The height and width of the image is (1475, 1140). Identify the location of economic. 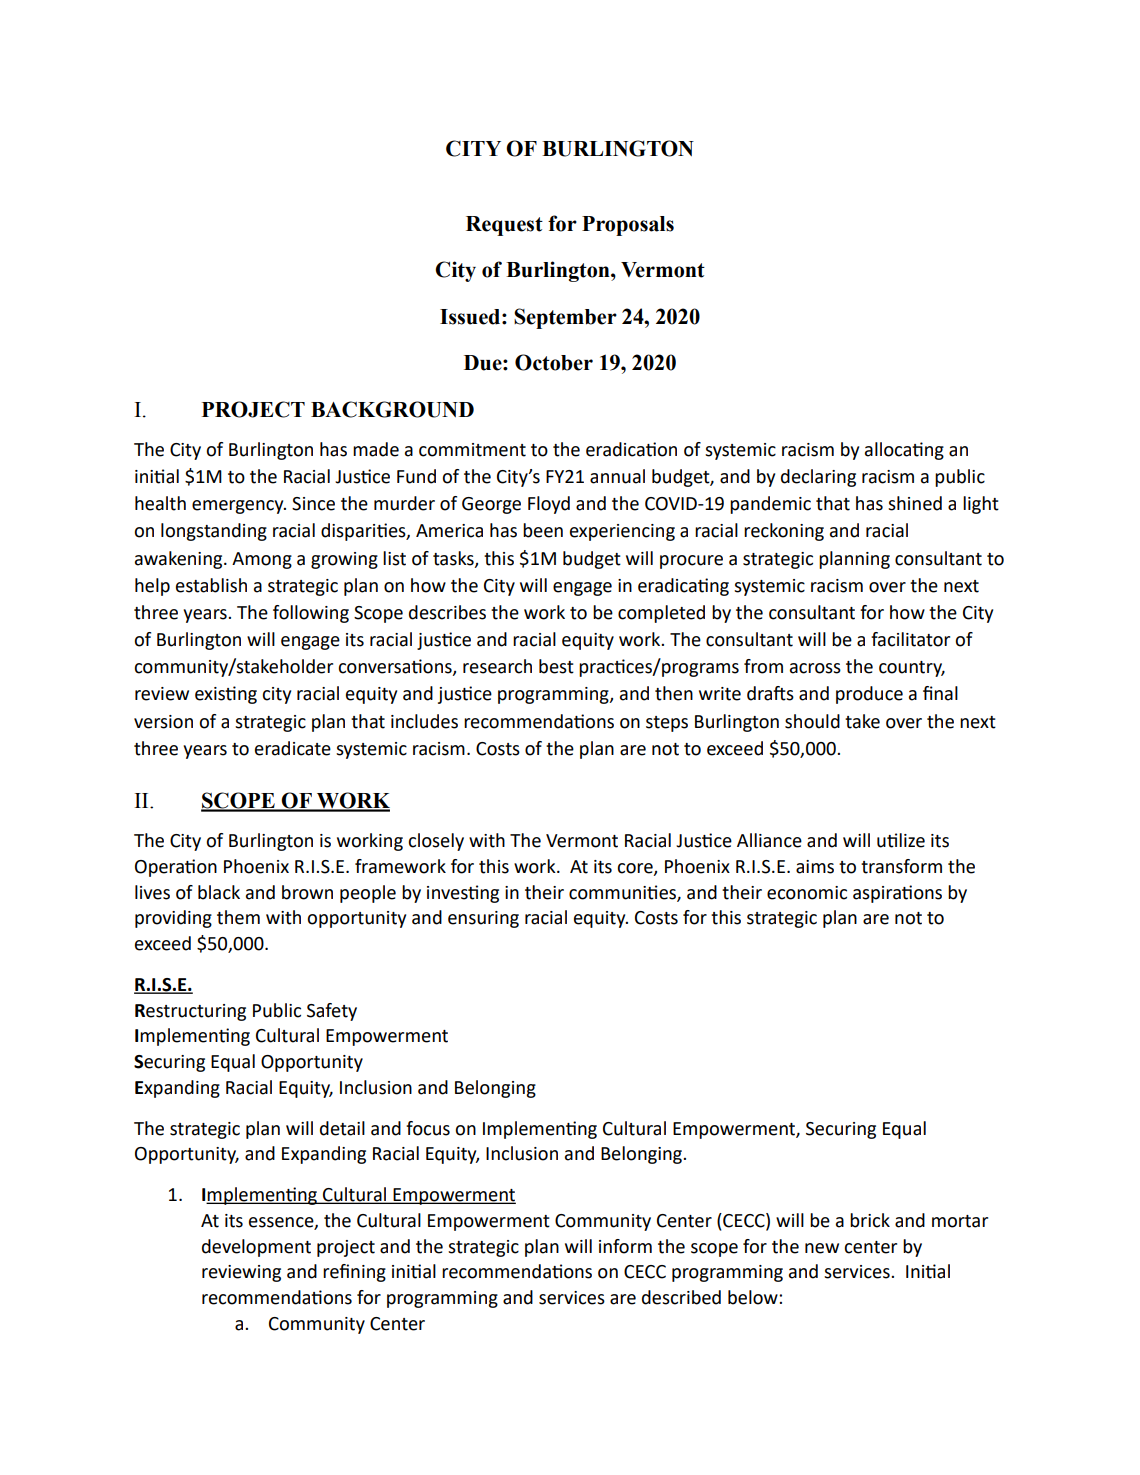
(807, 893).
